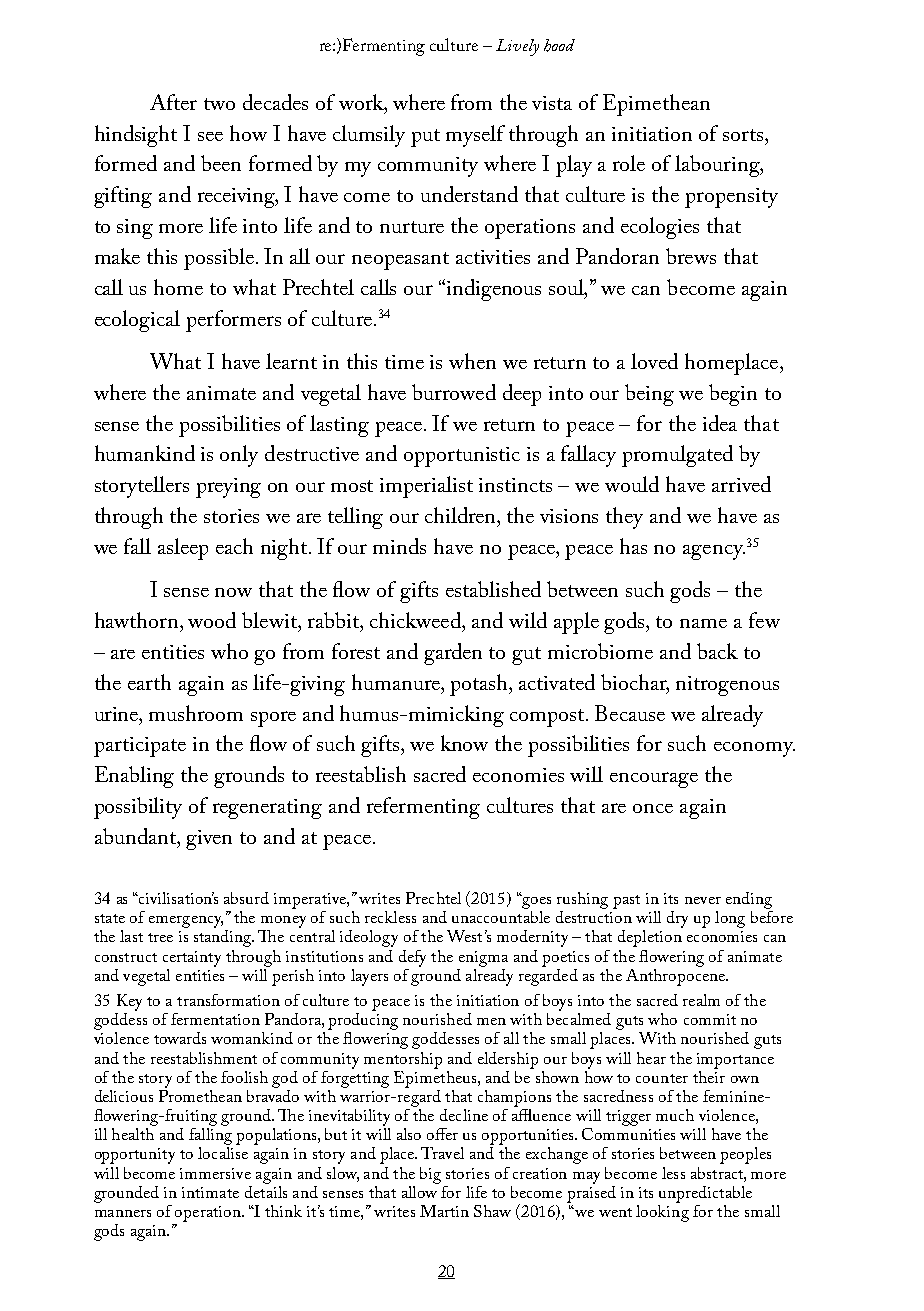  I want to click on name, so click(703, 623).
